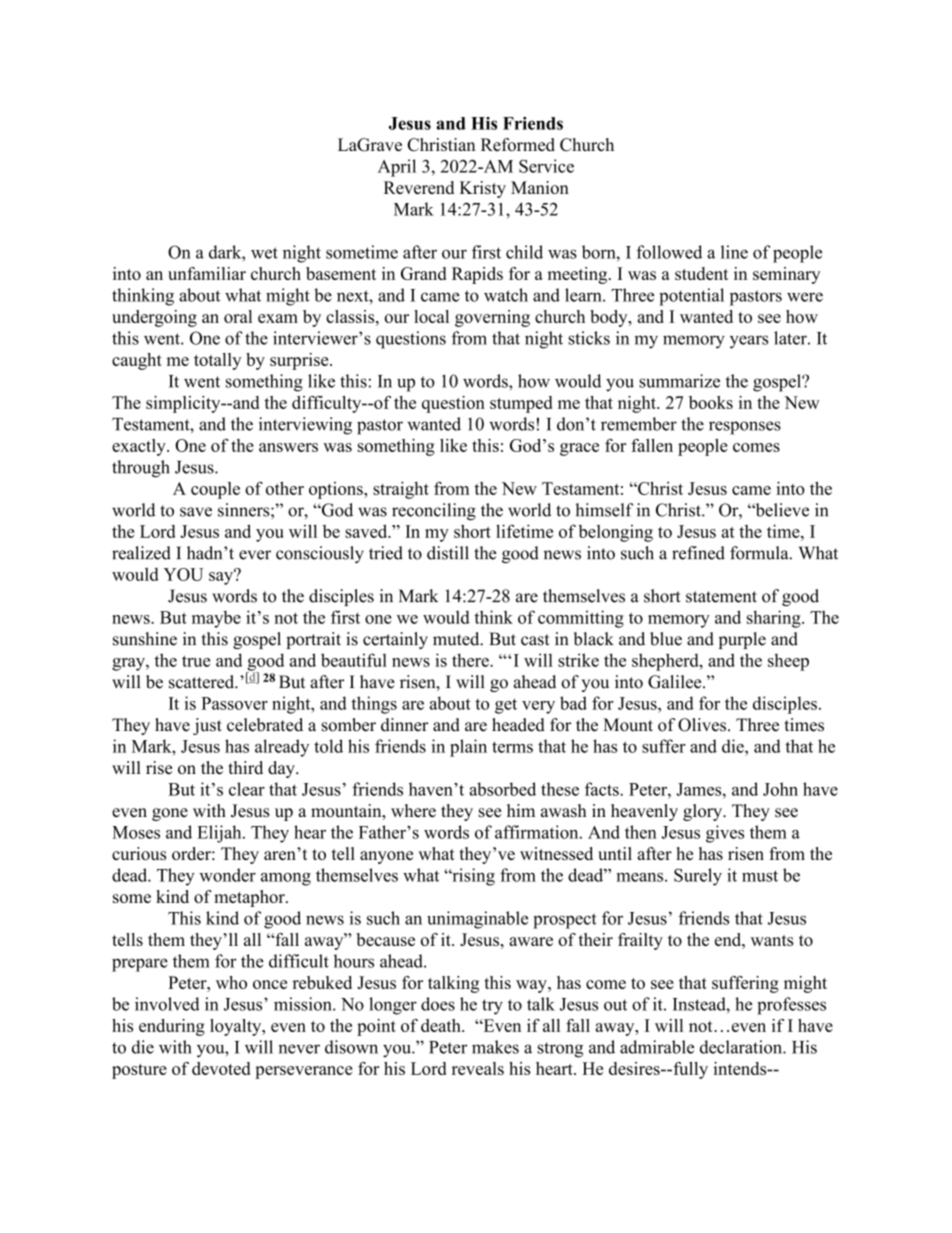  I want to click on John, so click(780, 789).
